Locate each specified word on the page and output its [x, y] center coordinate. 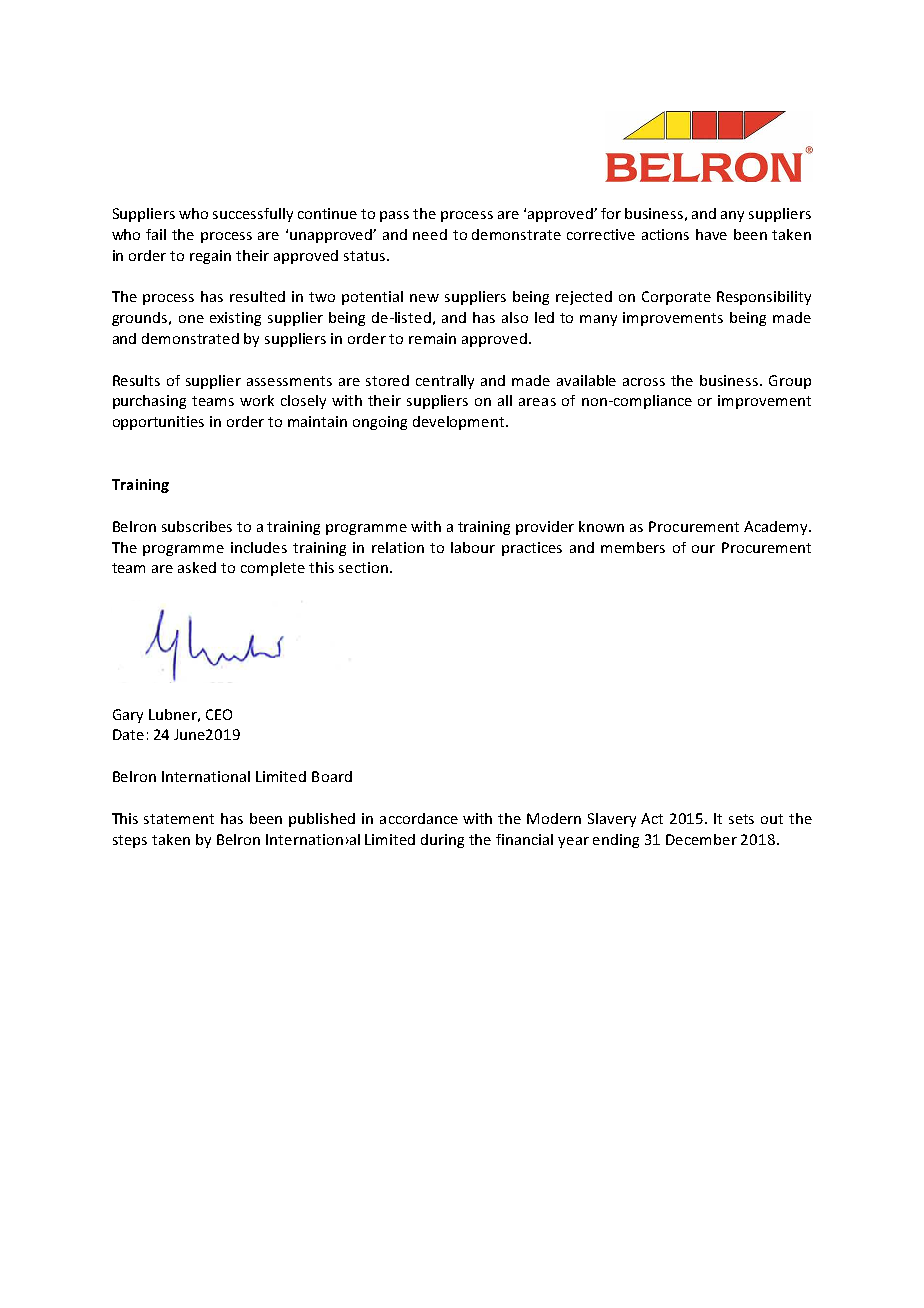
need [430, 234]
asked [197, 567]
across [644, 382]
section [363, 567]
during [442, 841]
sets [741, 819]
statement [179, 819]
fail [156, 234]
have [711, 234]
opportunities [158, 423]
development [460, 423]
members [633, 547]
